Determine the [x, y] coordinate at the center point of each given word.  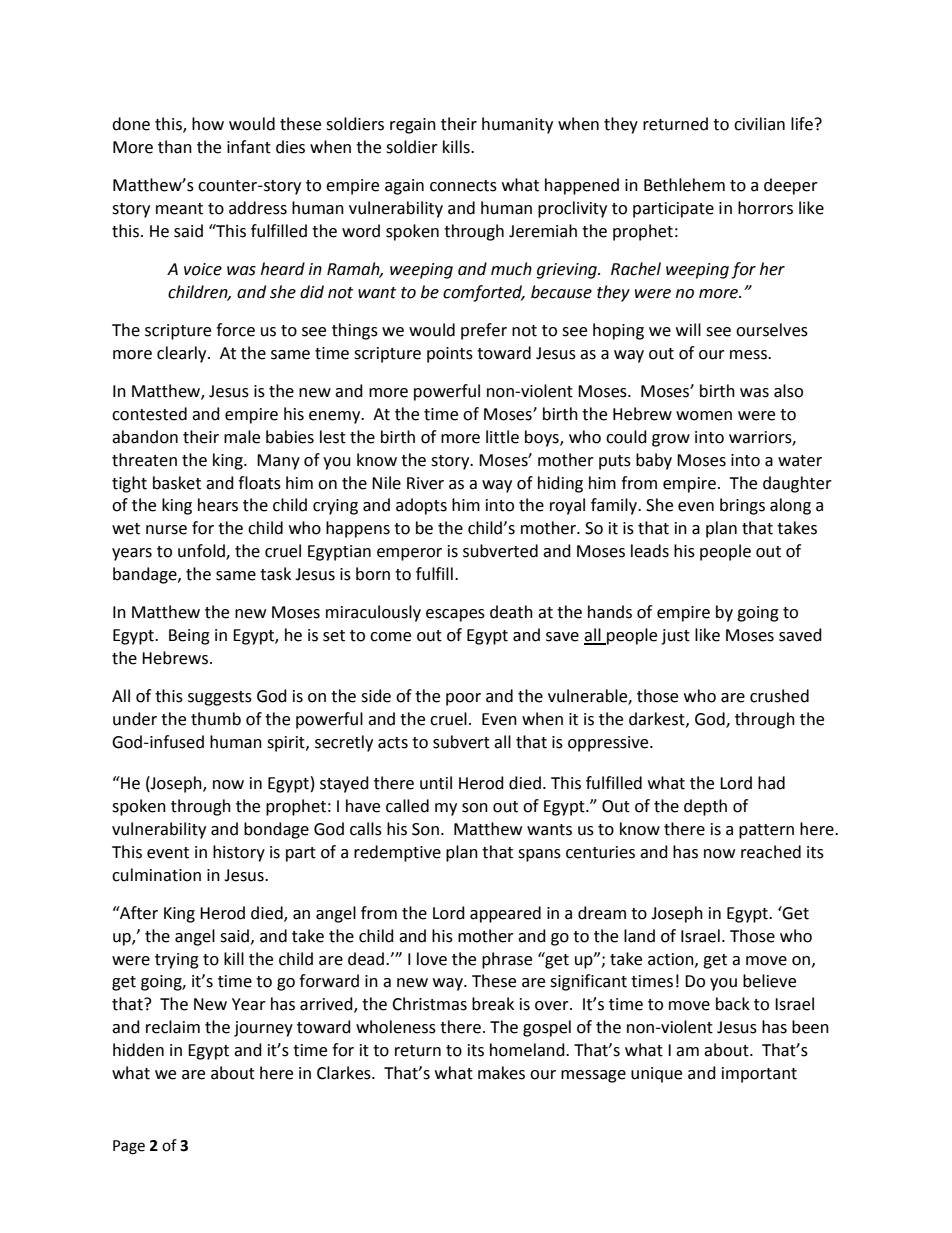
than [175, 147]
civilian [759, 124]
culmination [156, 875]
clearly [183, 354]
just [675, 637]
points [450, 355]
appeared [505, 914]
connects [463, 186]
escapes [455, 615]
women [704, 416]
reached [771, 852]
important [759, 1075]
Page [129, 1147]
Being [189, 637]
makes [501, 1073]
